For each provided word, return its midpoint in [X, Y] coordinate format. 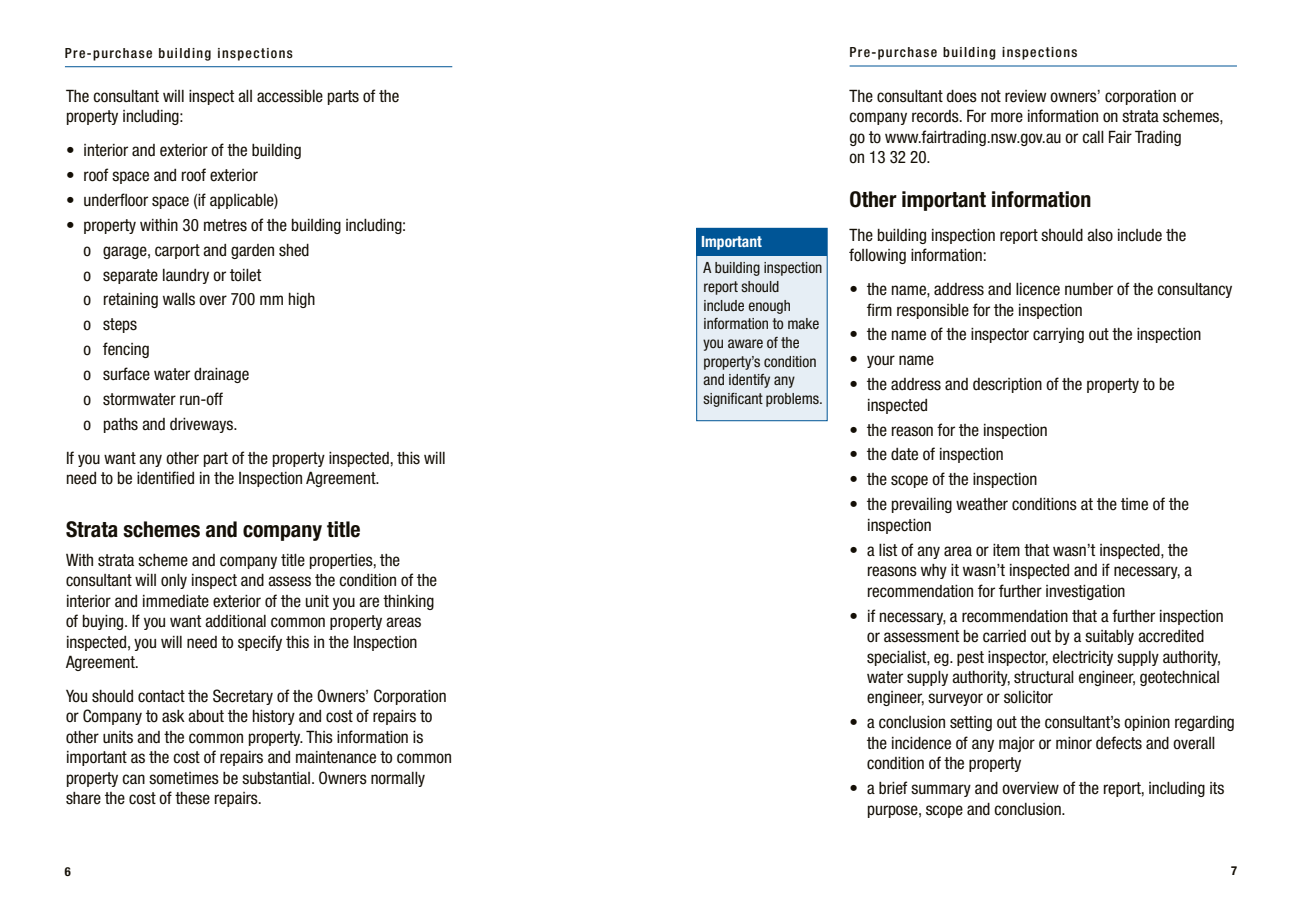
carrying [1058, 335]
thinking [408, 602]
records [936, 116]
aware [745, 343]
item [1006, 550]
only [174, 581]
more [1007, 117]
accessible [290, 96]
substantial [276, 778]
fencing [126, 350]
